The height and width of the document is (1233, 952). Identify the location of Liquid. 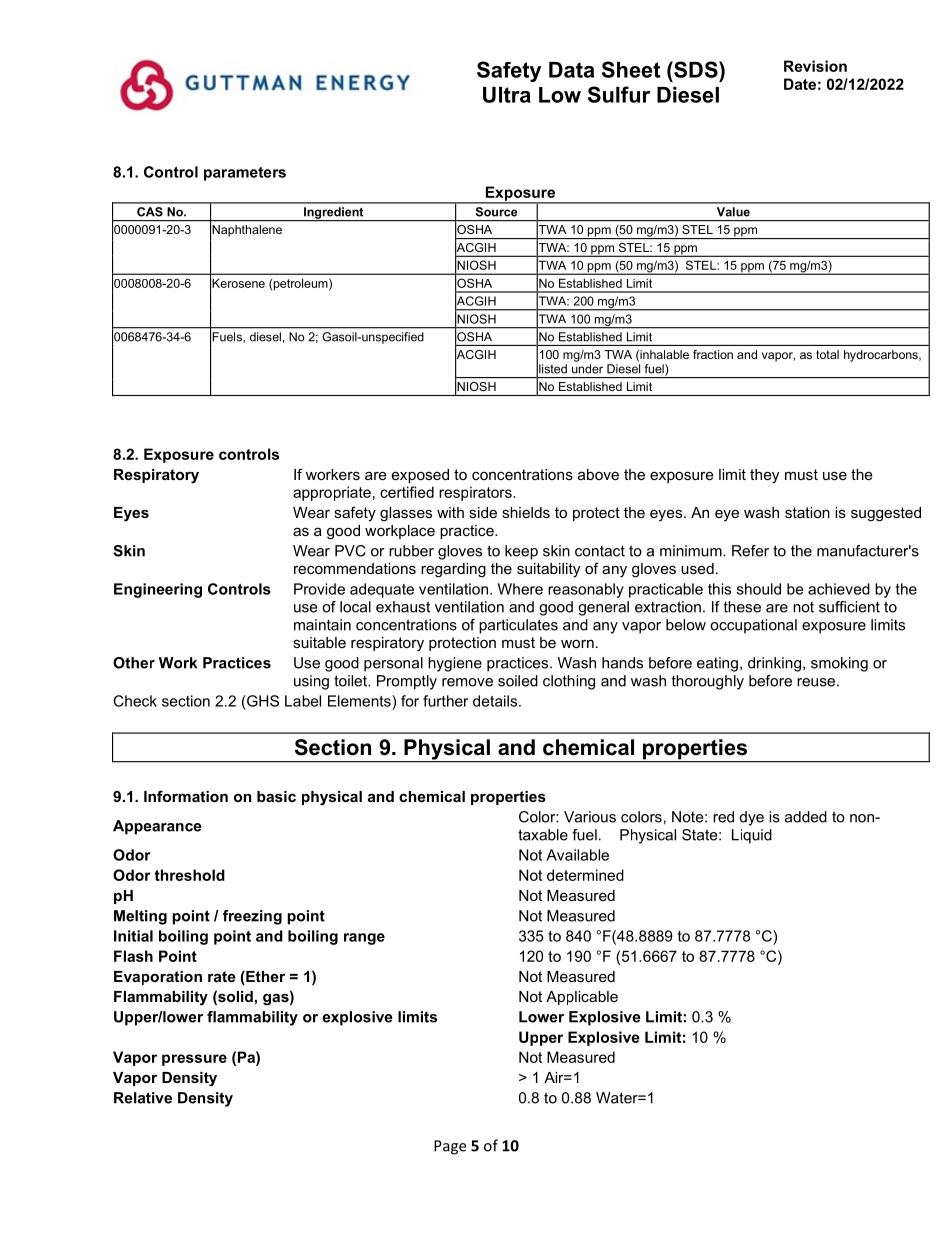
(752, 836).
